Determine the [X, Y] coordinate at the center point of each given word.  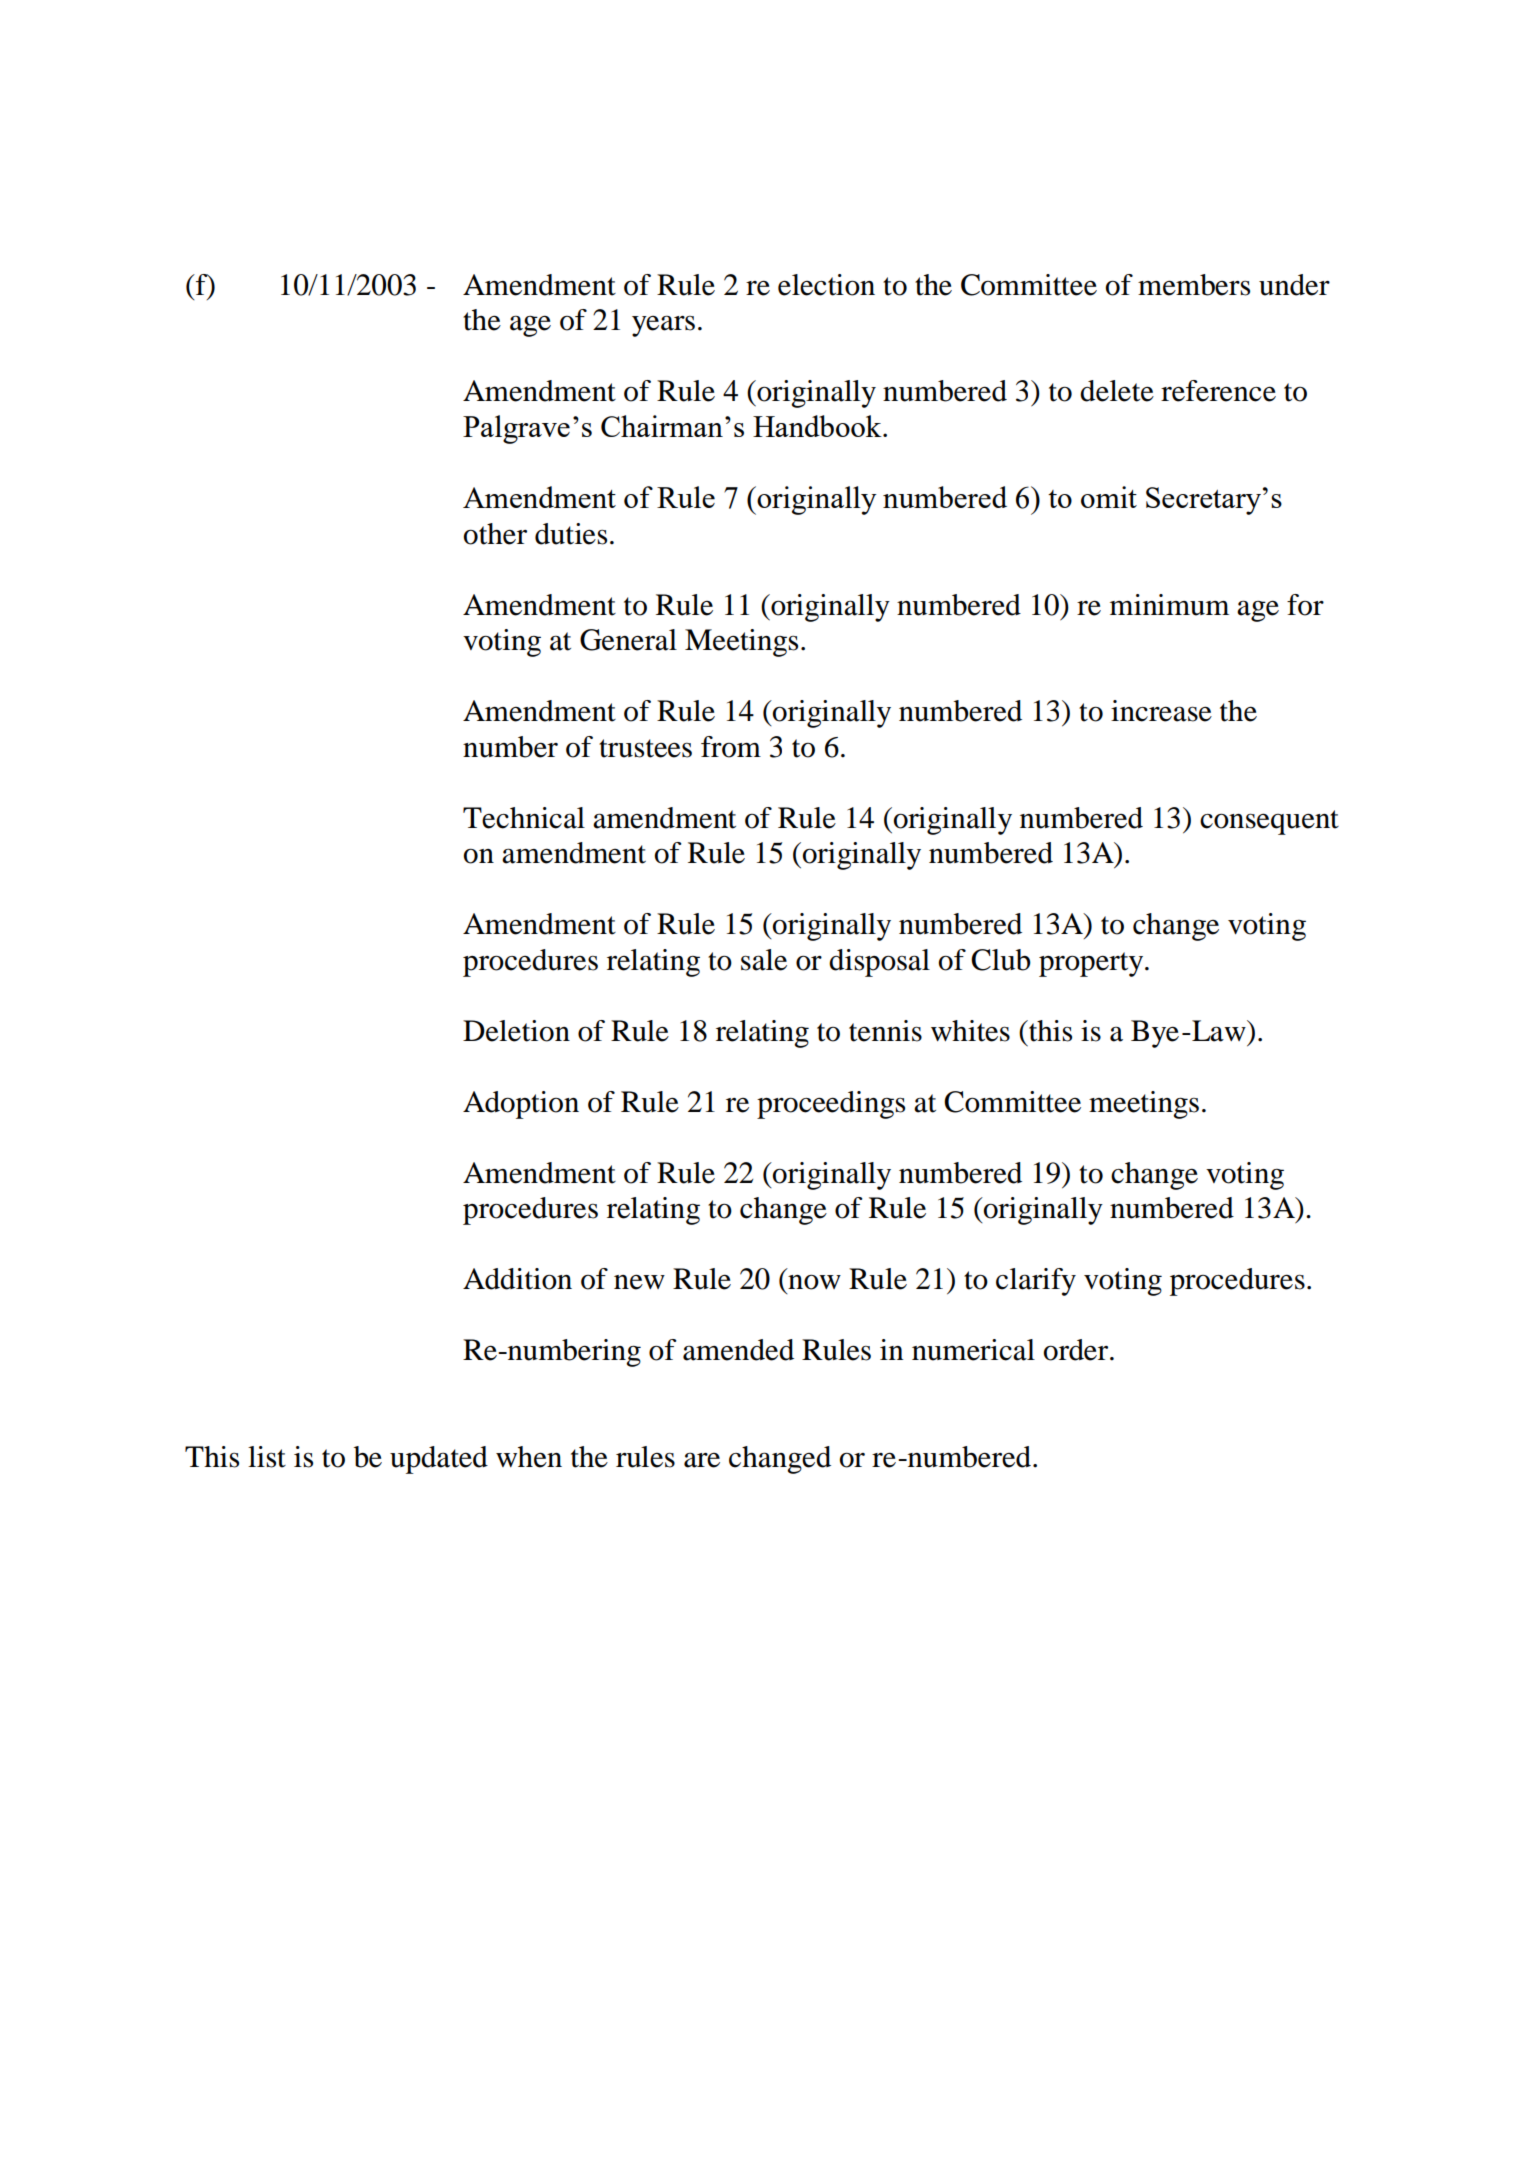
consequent [1269, 822]
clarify [1036, 1282]
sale [764, 960]
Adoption [521, 1105]
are [702, 1460]
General [628, 640]
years [663, 326]
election [826, 285]
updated [439, 1460]
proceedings [831, 1105]
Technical [524, 818]
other [495, 534]
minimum [1169, 605]
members [1194, 285]
